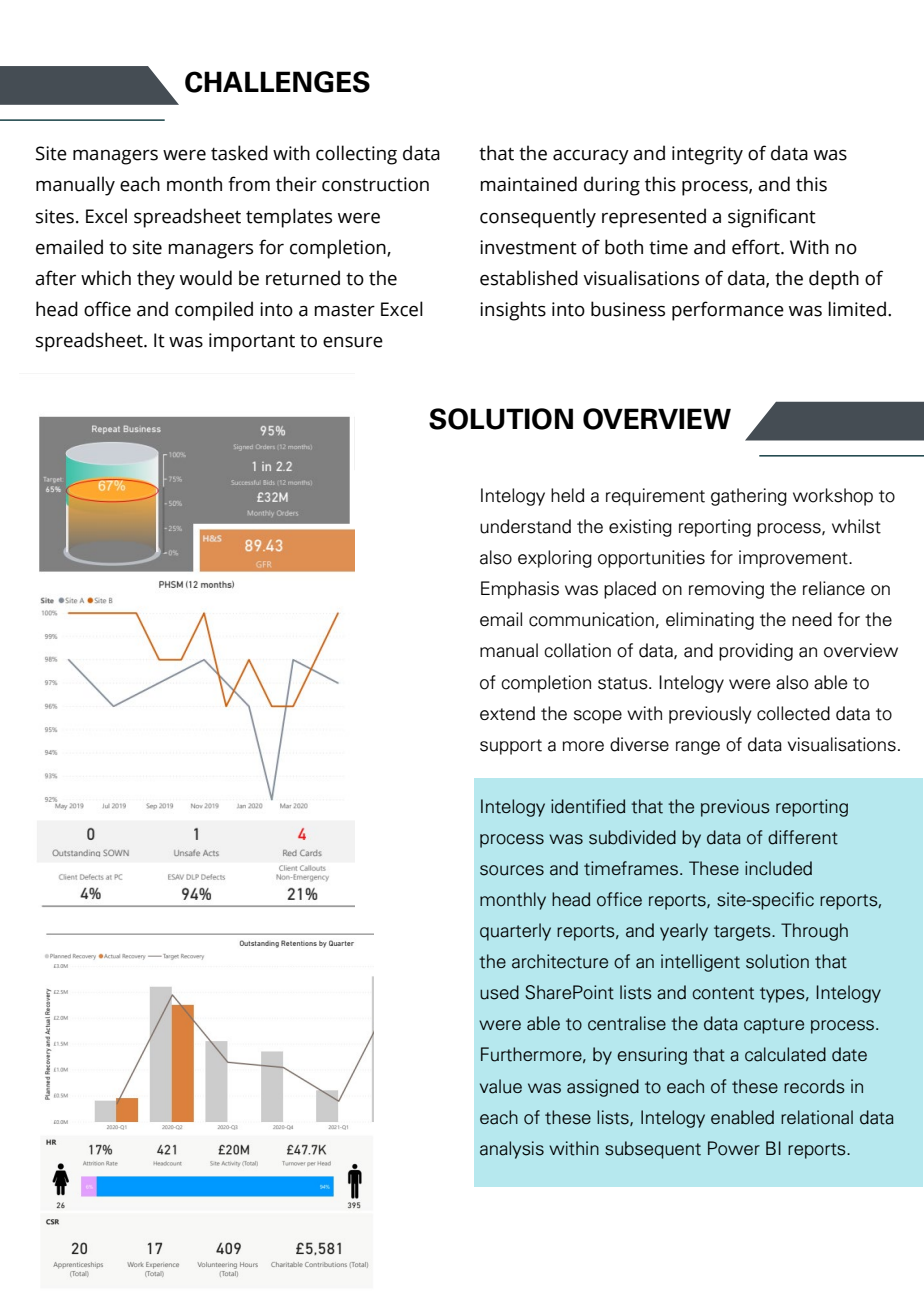  What do you see at coordinates (356, 155) in the page?
I see `collecting` at bounding box center [356, 155].
